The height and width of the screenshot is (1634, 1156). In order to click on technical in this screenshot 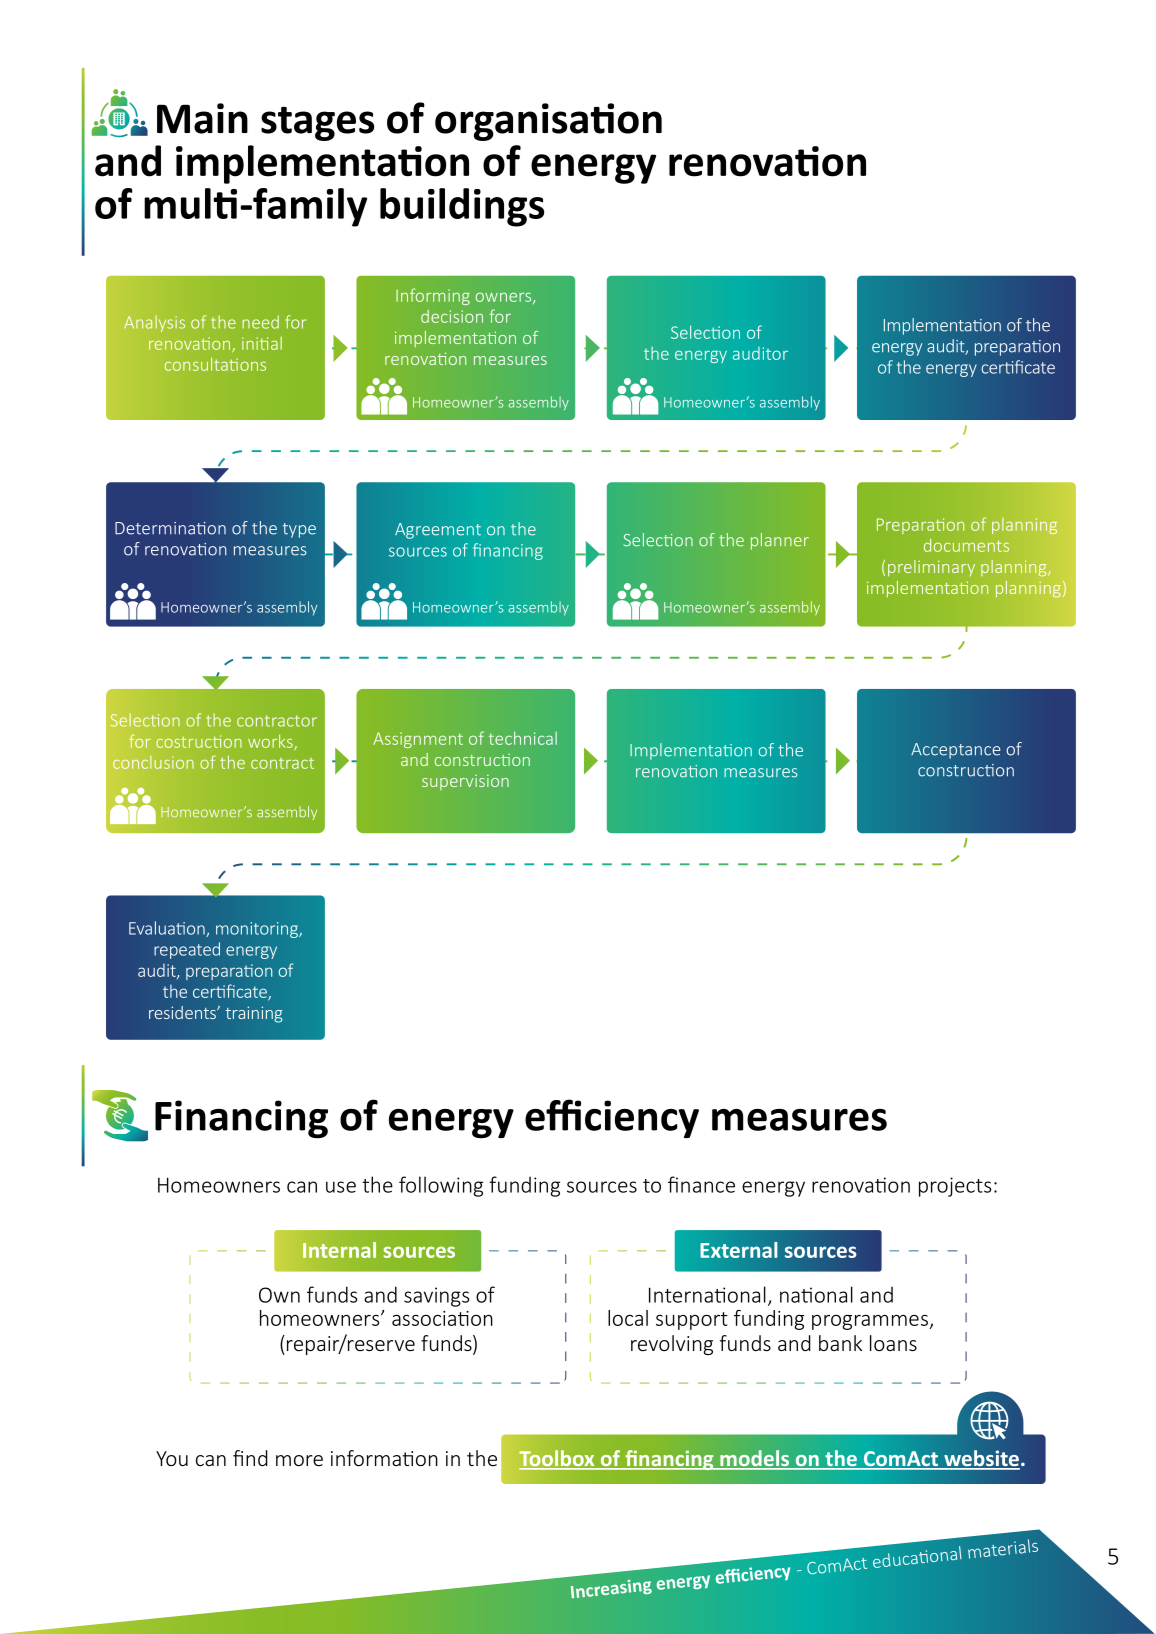, I will do `click(523, 738)`.
